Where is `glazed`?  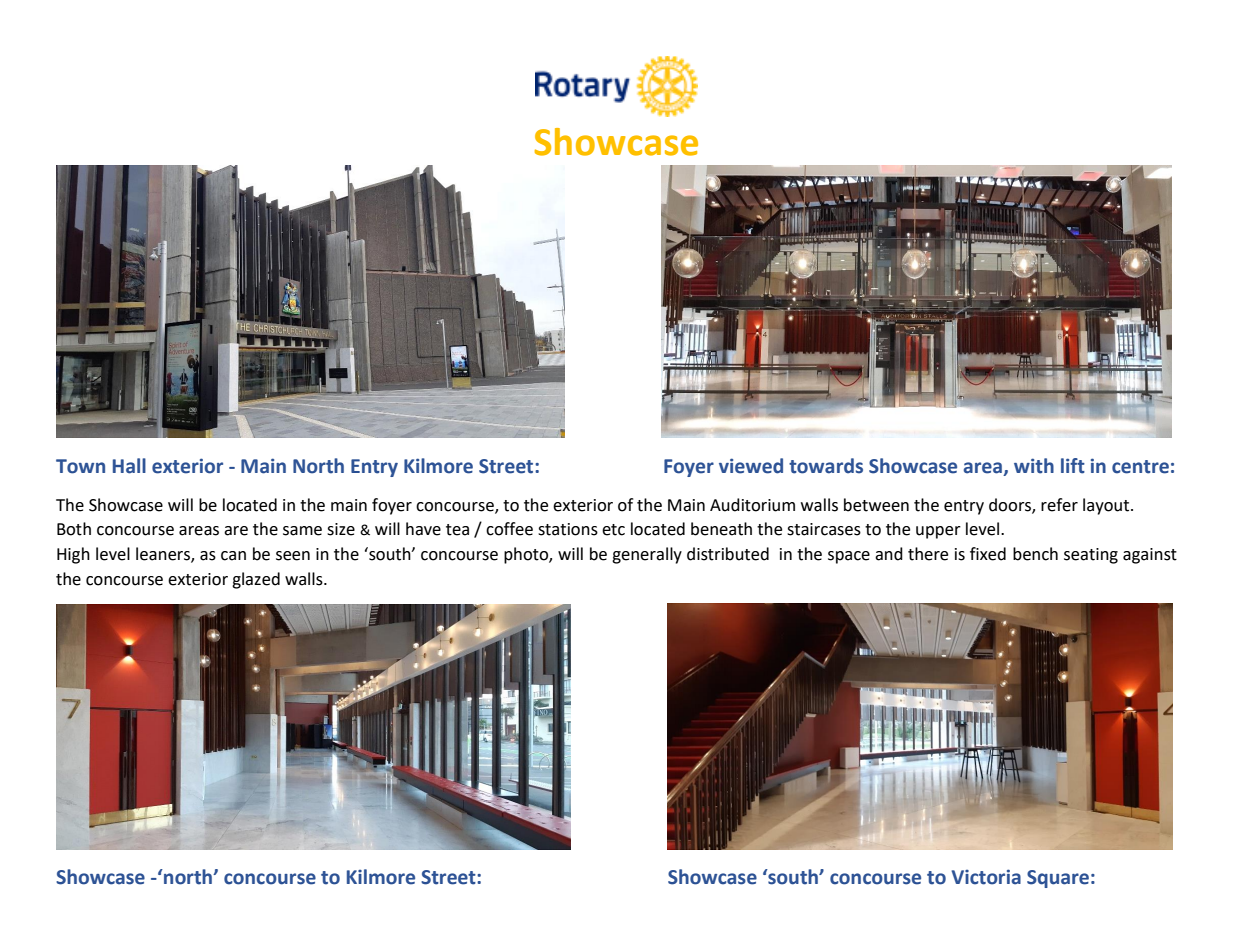 glazed is located at coordinates (256, 580).
